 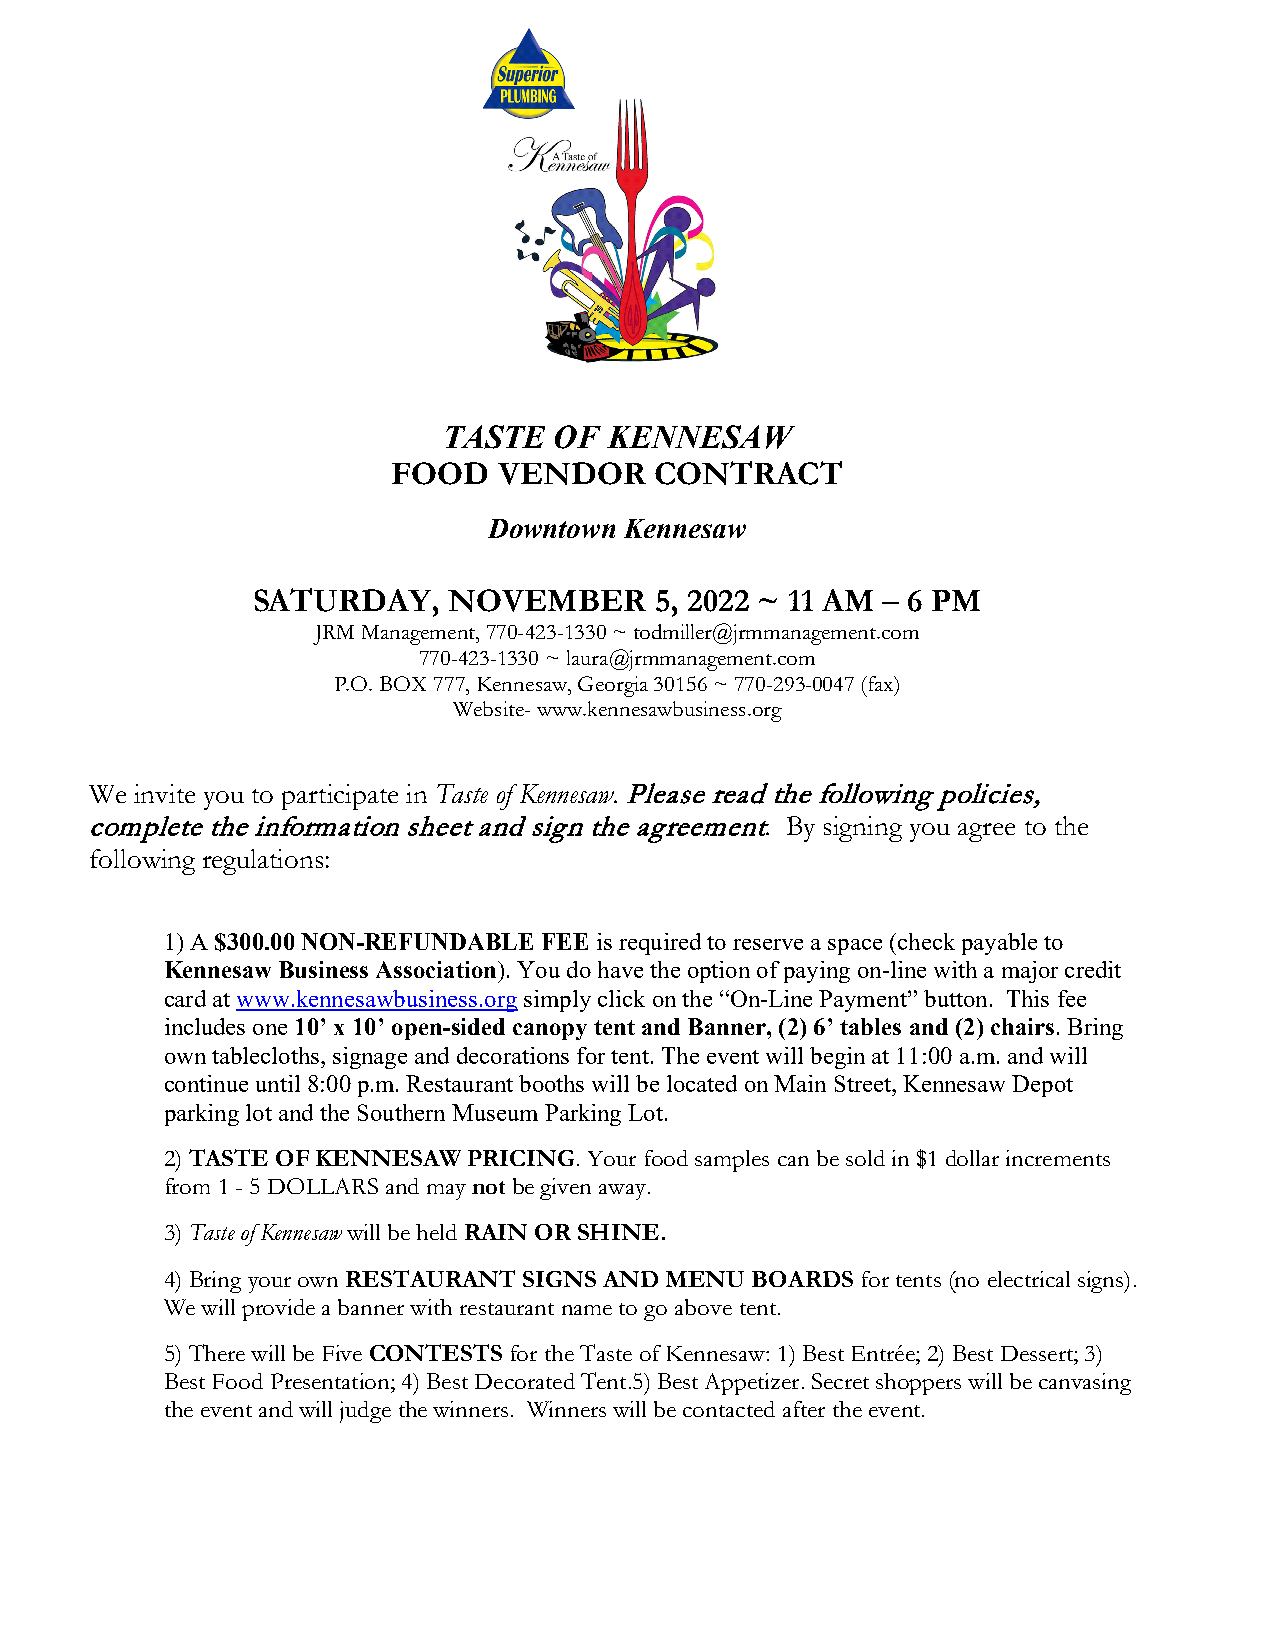 What do you see at coordinates (748, 473) in the page?
I see `CONTRACT` at bounding box center [748, 473].
